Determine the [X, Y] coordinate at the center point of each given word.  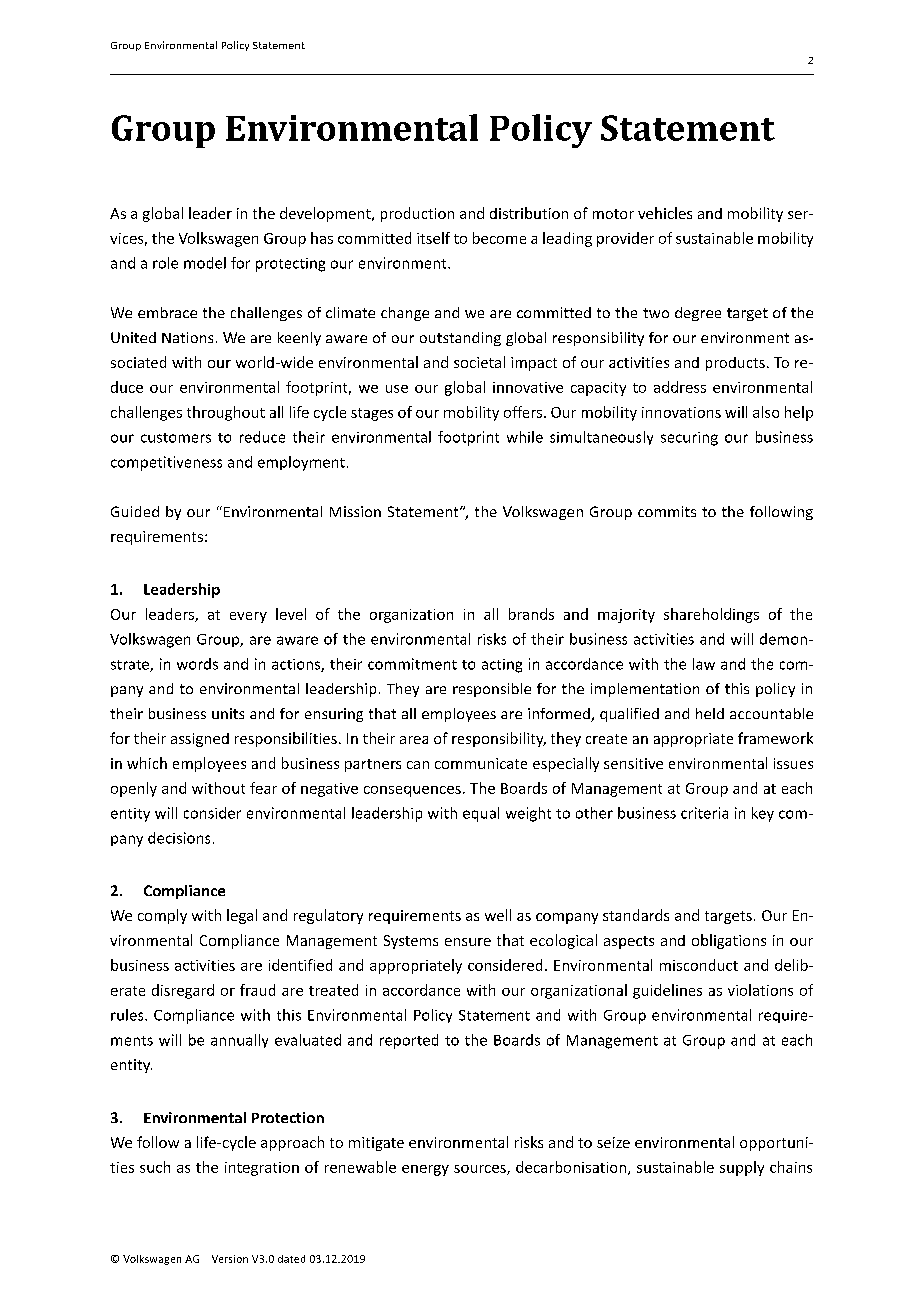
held [710, 713]
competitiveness [166, 463]
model [205, 263]
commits [667, 511]
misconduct [699, 965]
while [525, 437]
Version [230, 1259]
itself [433, 238]
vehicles [665, 213]
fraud [257, 990]
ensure [468, 942]
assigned [200, 740]
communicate [481, 763]
